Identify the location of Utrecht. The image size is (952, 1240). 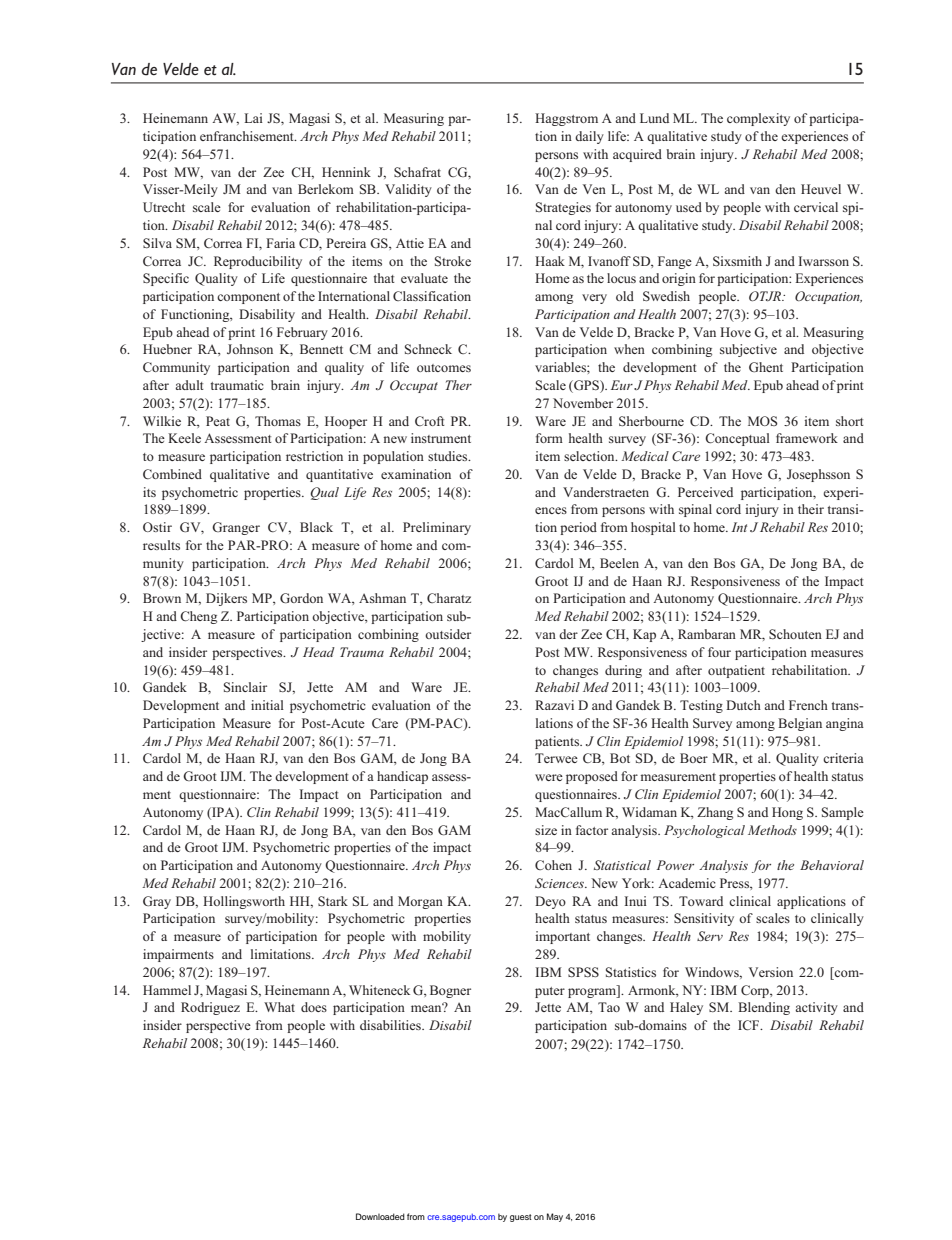
(164, 207).
